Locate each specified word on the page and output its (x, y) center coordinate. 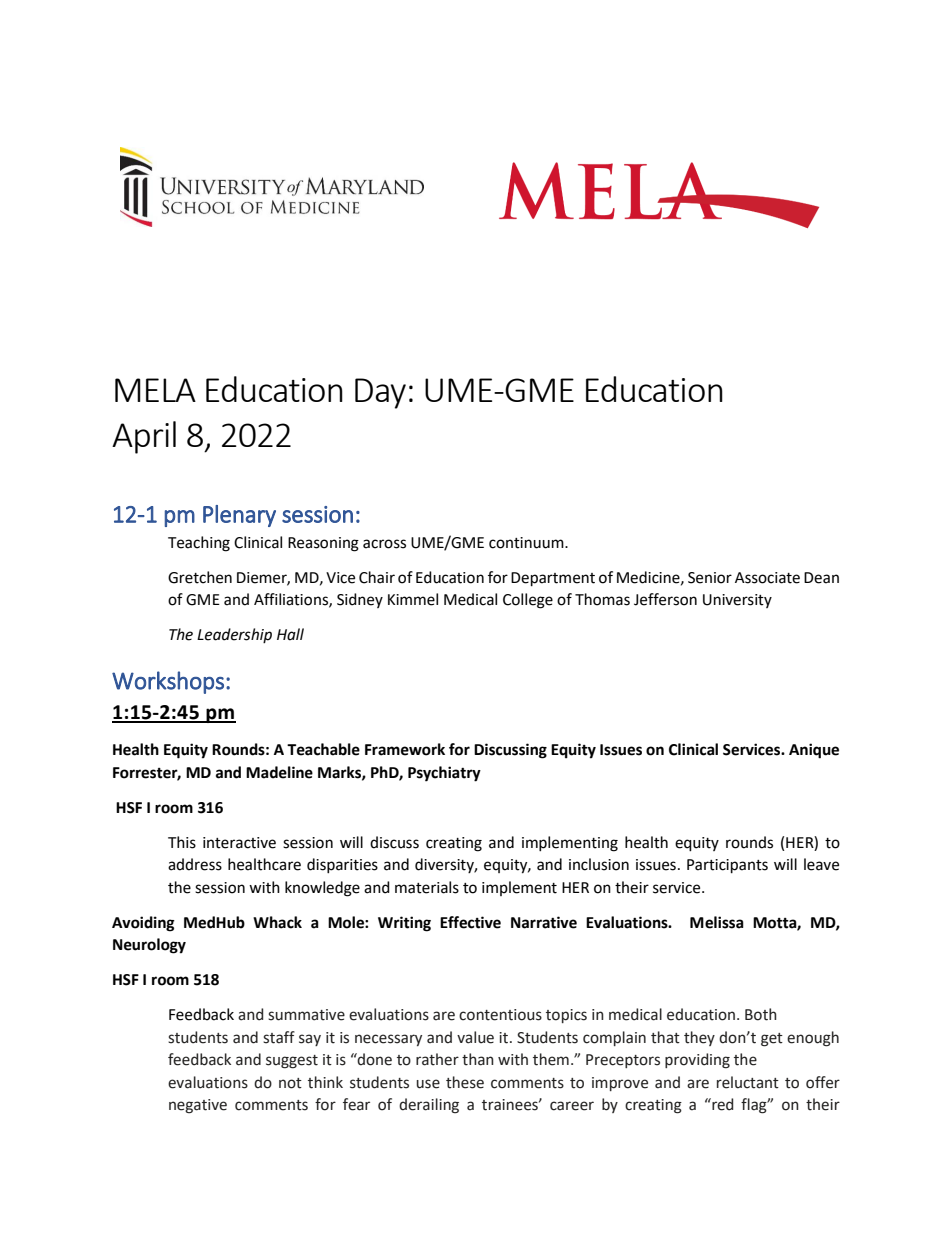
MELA (155, 390)
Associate (767, 578)
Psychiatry (444, 774)
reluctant (748, 1082)
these (465, 1082)
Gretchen (200, 577)
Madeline (279, 772)
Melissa (717, 922)
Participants (727, 866)
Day (380, 393)
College (528, 601)
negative (198, 1106)
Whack (277, 922)
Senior (710, 578)
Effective (470, 922)
